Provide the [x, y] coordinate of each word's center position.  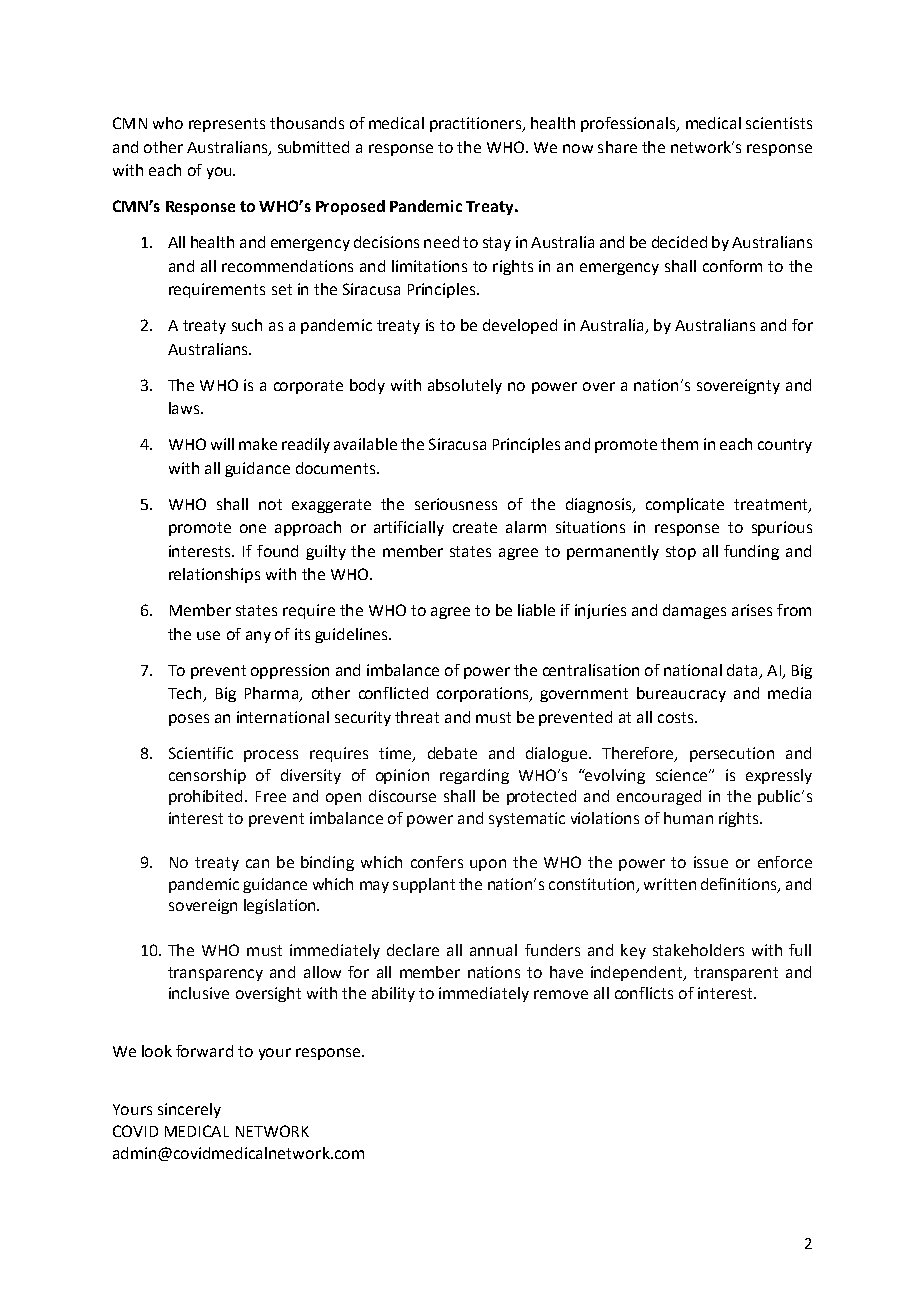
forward [204, 1051]
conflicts [644, 993]
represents [227, 125]
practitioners [477, 124]
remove [561, 994]
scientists [779, 123]
